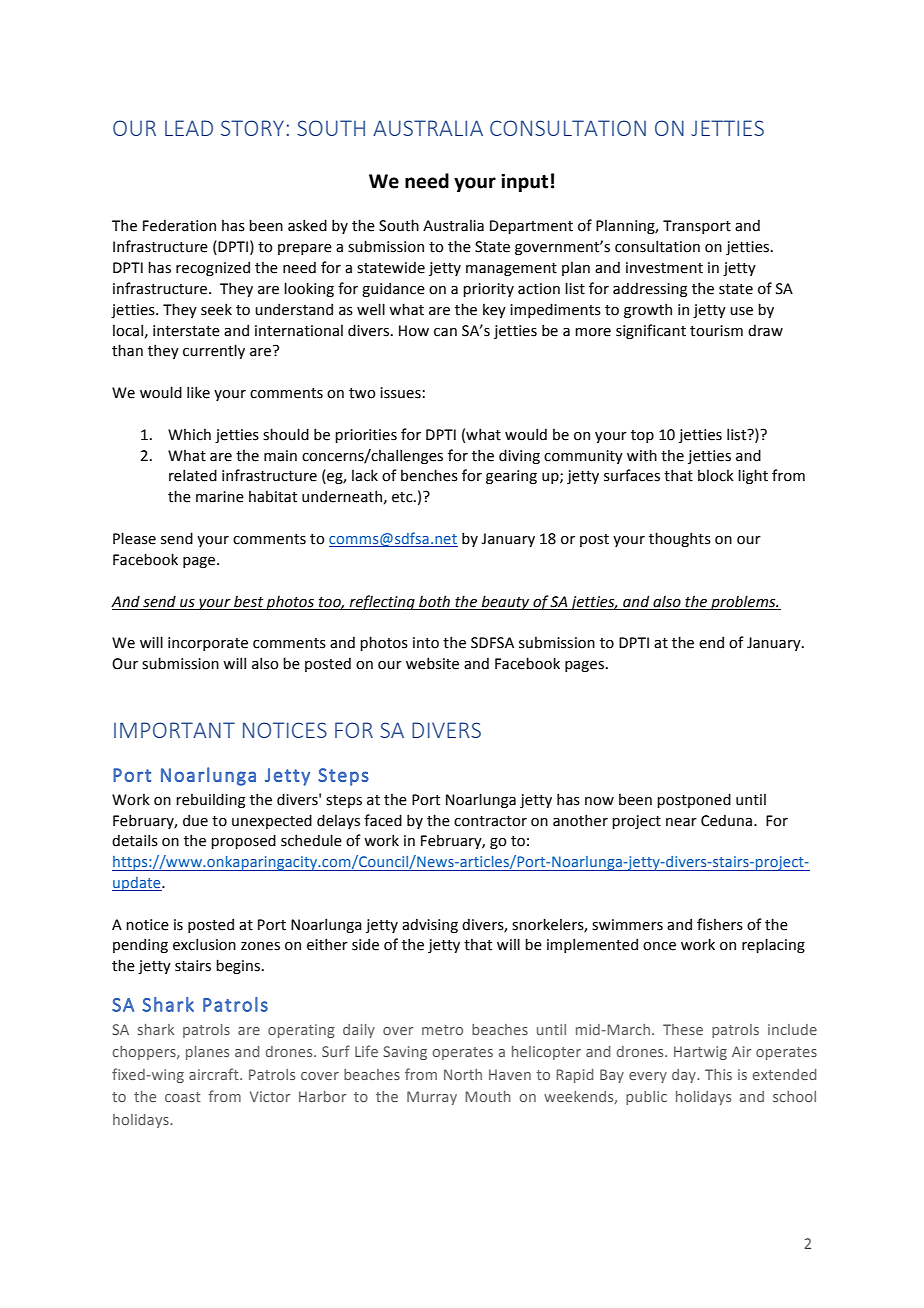 This image has width=924, height=1308. Describe the element at coordinates (208, 644) in the image. I see `incorporate` at that location.
